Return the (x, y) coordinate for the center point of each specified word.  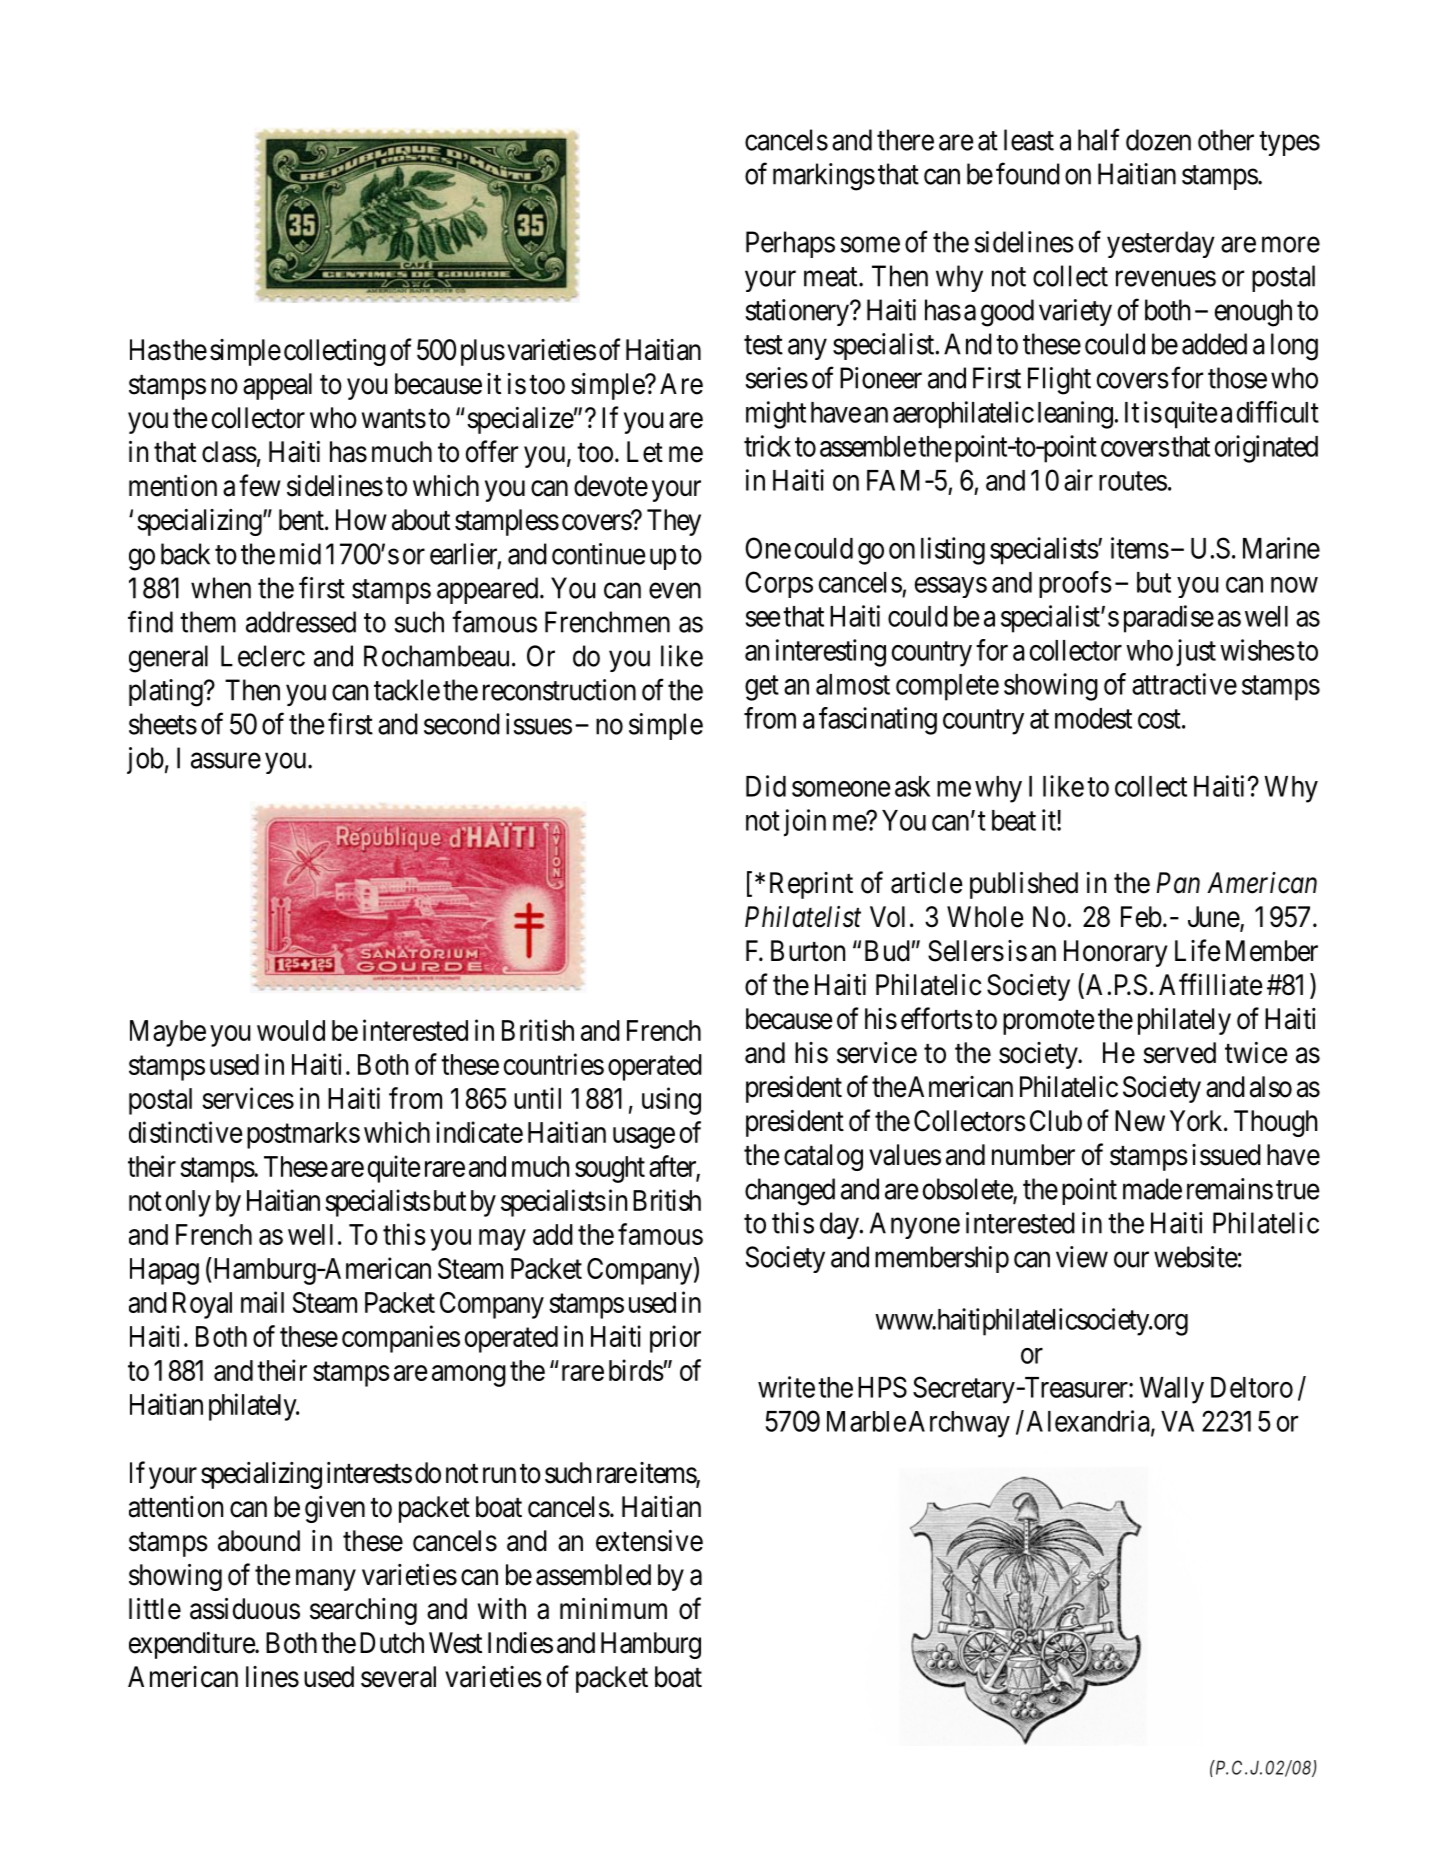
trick (767, 446)
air (1078, 480)
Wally (1172, 1390)
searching (363, 1611)
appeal (277, 386)
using (671, 1101)
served (1179, 1053)
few (260, 485)
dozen (1158, 140)
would (291, 1030)
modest (1093, 718)
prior (675, 1339)
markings (824, 177)
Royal (202, 1305)
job (145, 760)
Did (766, 786)
